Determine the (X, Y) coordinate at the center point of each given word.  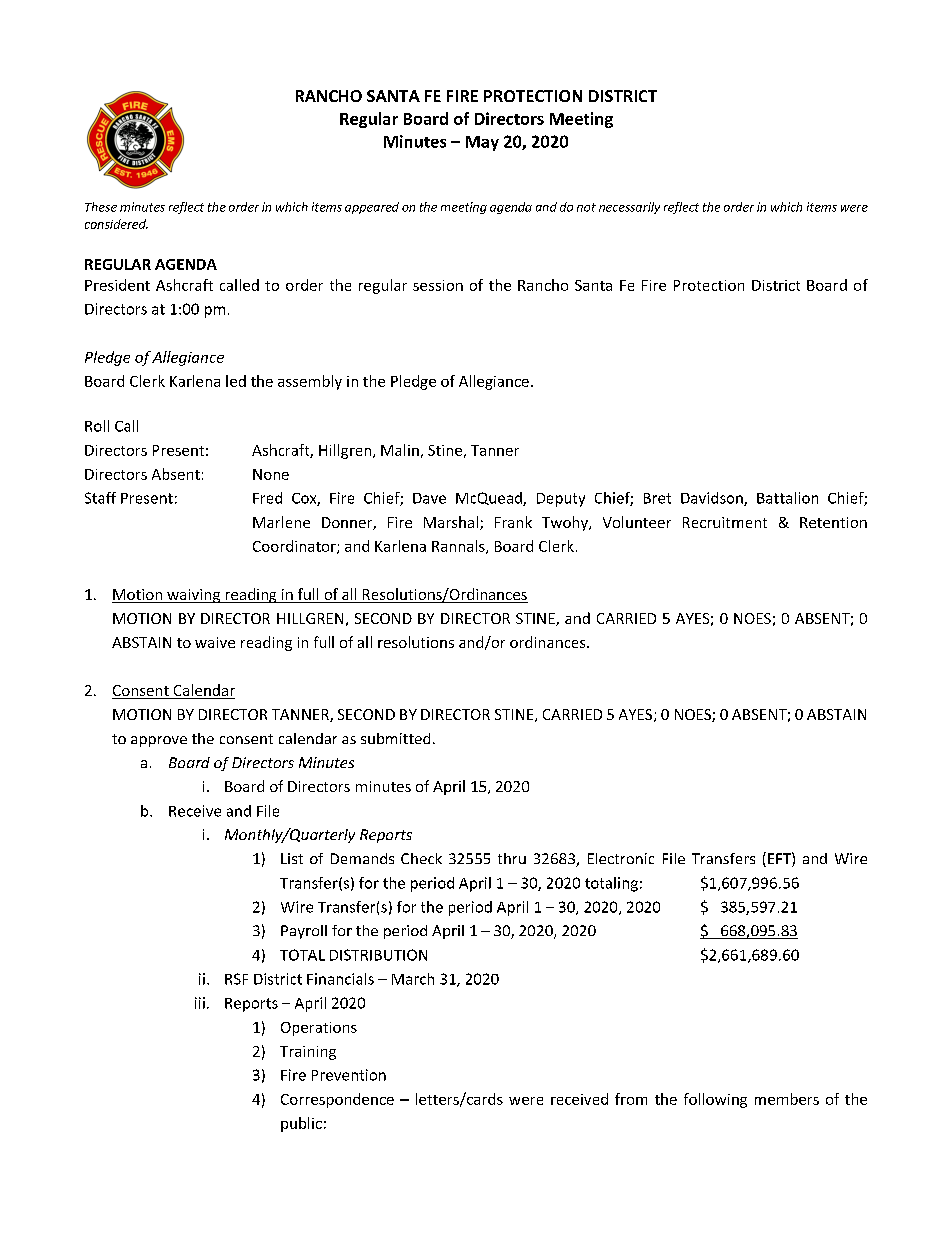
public (301, 1124)
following (715, 1100)
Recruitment (725, 522)
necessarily (629, 208)
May (482, 143)
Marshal (451, 522)
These (101, 207)
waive (215, 642)
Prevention (349, 1075)
